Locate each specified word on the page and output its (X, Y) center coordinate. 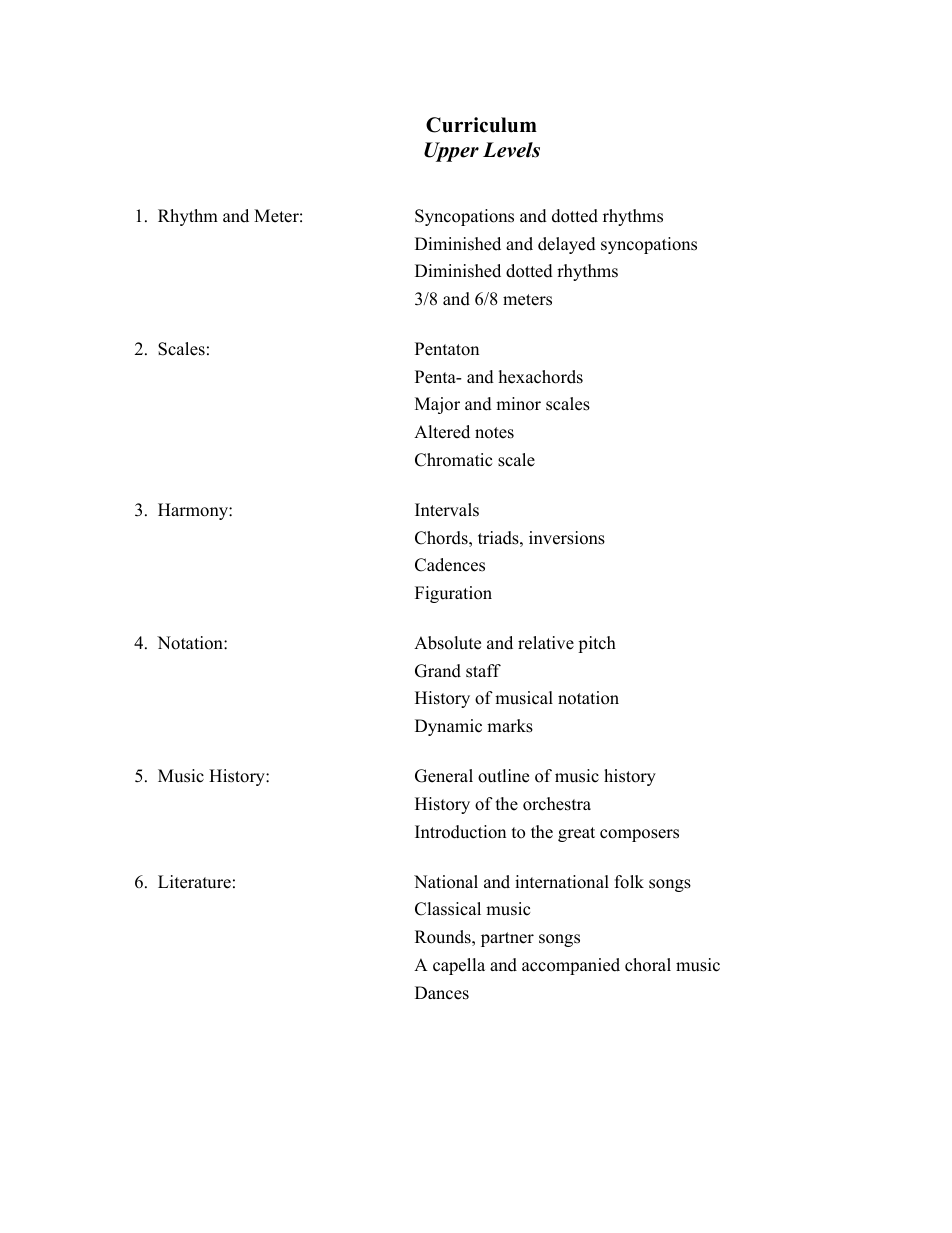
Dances (442, 993)
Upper (451, 152)
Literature (194, 882)
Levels (511, 150)
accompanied (571, 966)
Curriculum (481, 125)
